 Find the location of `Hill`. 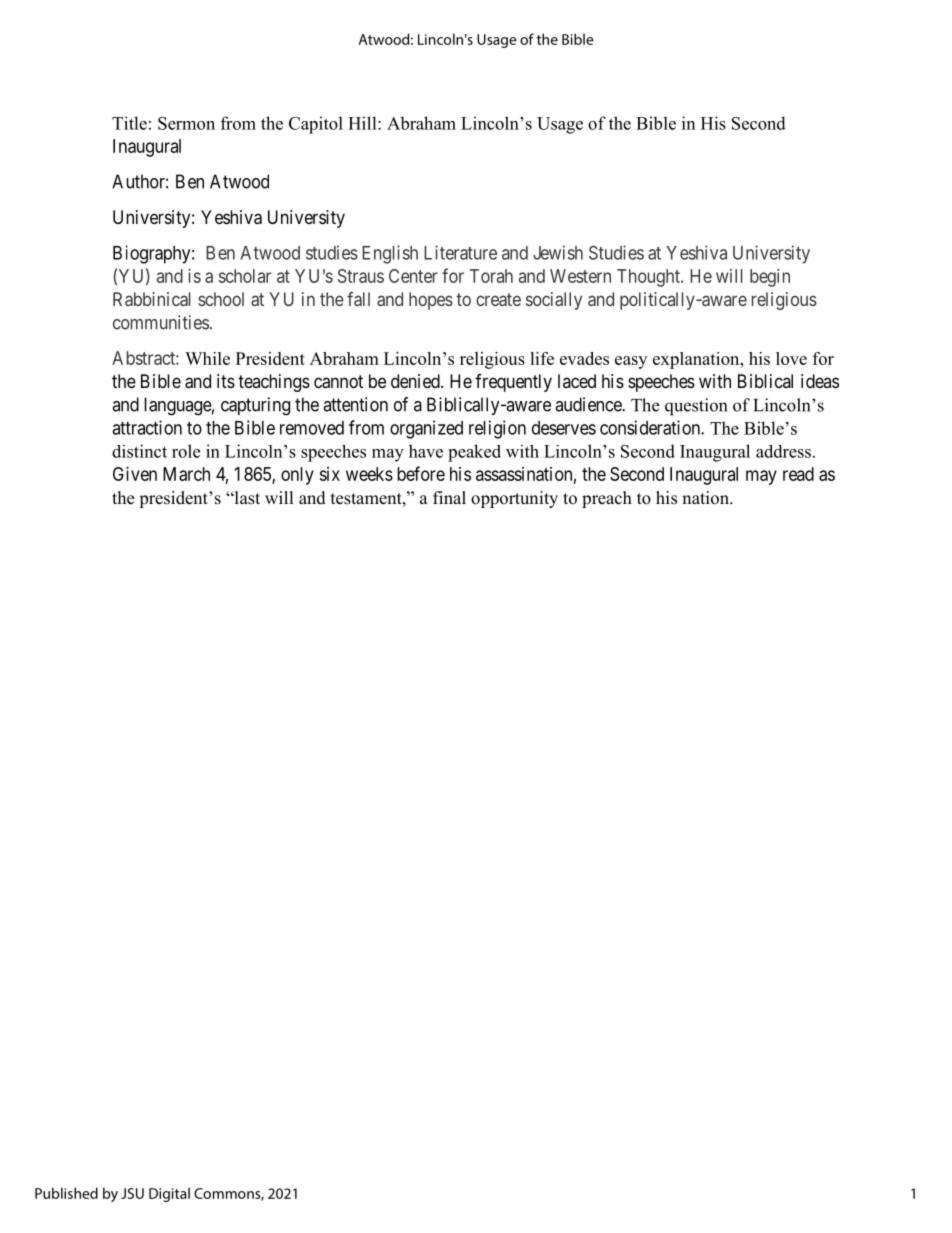

Hill is located at coordinates (363, 123).
